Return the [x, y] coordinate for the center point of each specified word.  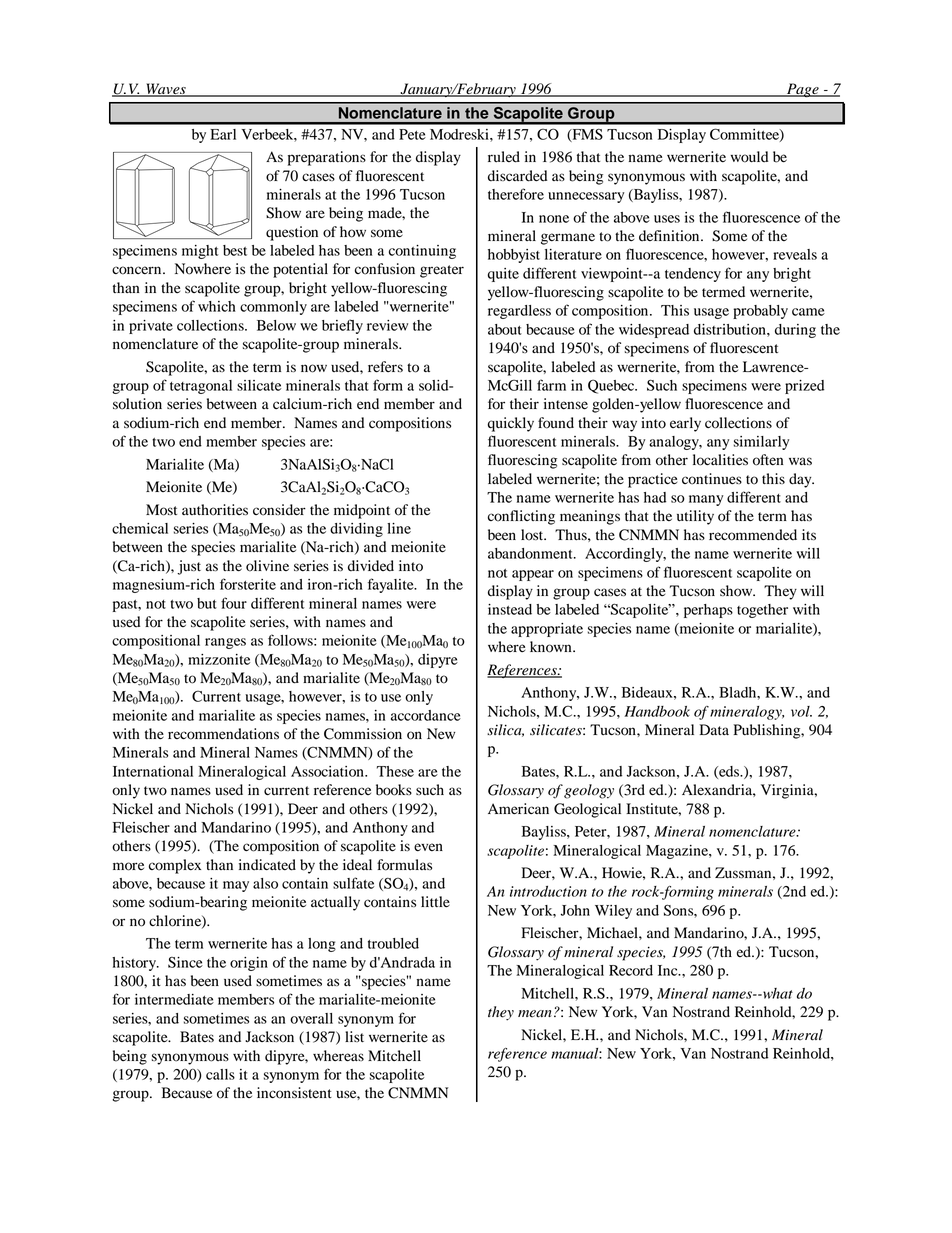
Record [631, 970]
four [234, 603]
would [749, 157]
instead [510, 609]
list [354, 1036]
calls [220, 1074]
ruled [504, 157]
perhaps [708, 611]
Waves [166, 90]
